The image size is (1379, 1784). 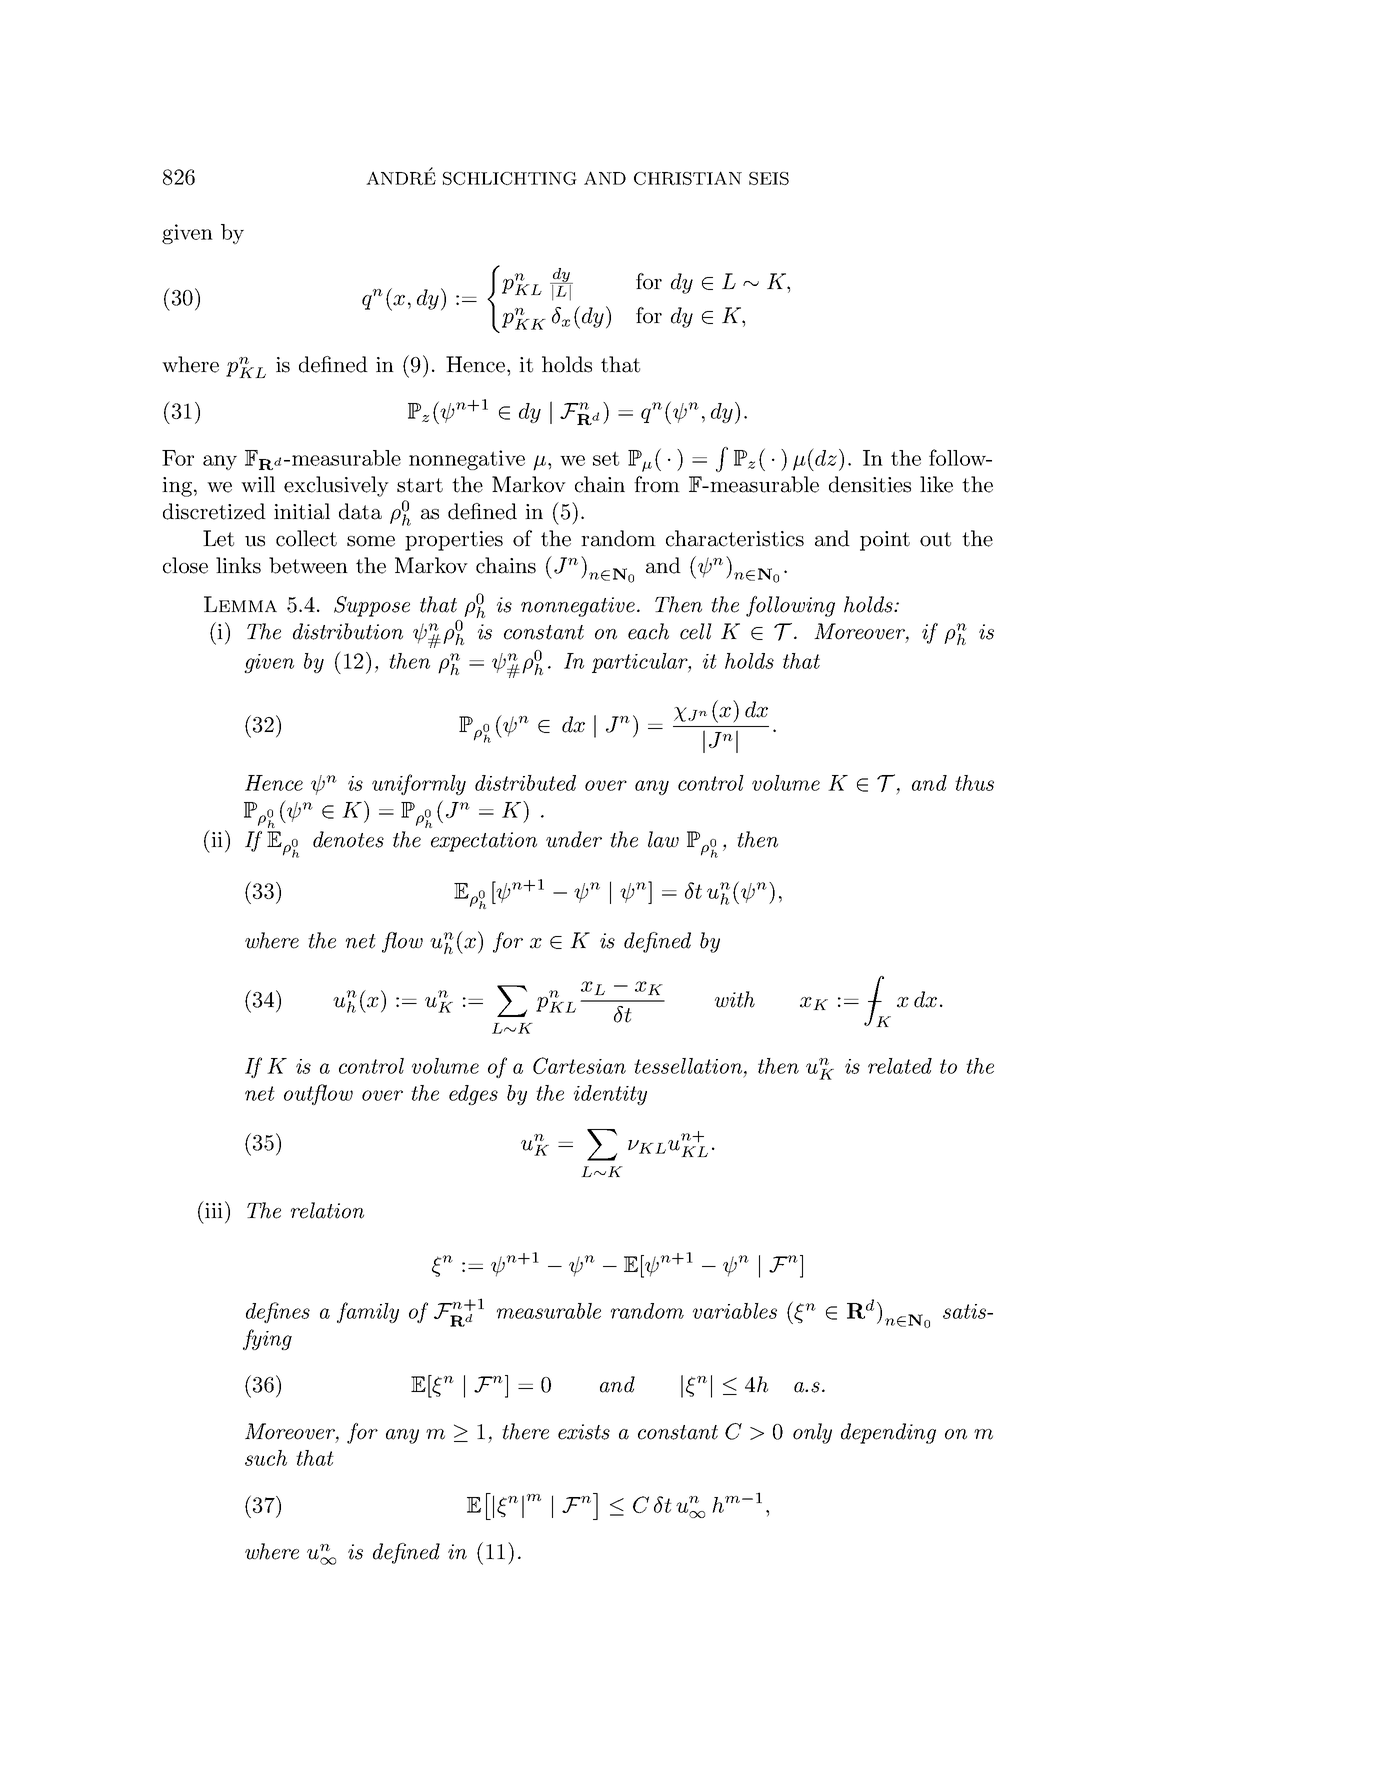 What do you see at coordinates (606, 458) in the image?
I see `set` at bounding box center [606, 458].
